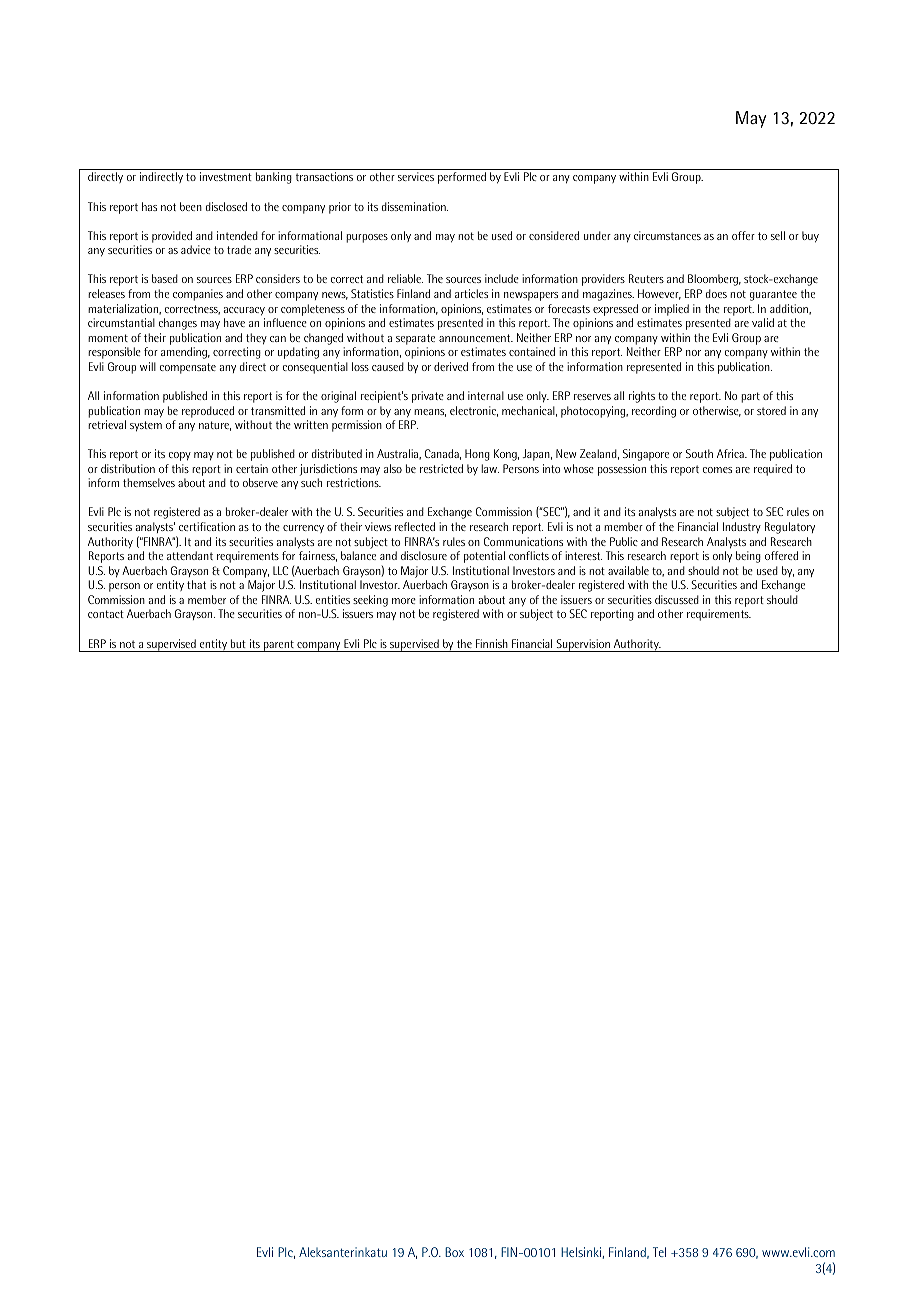 Image resolution: width=924 pixels, height=1308 pixels. I want to click on discussed, so click(677, 599).
